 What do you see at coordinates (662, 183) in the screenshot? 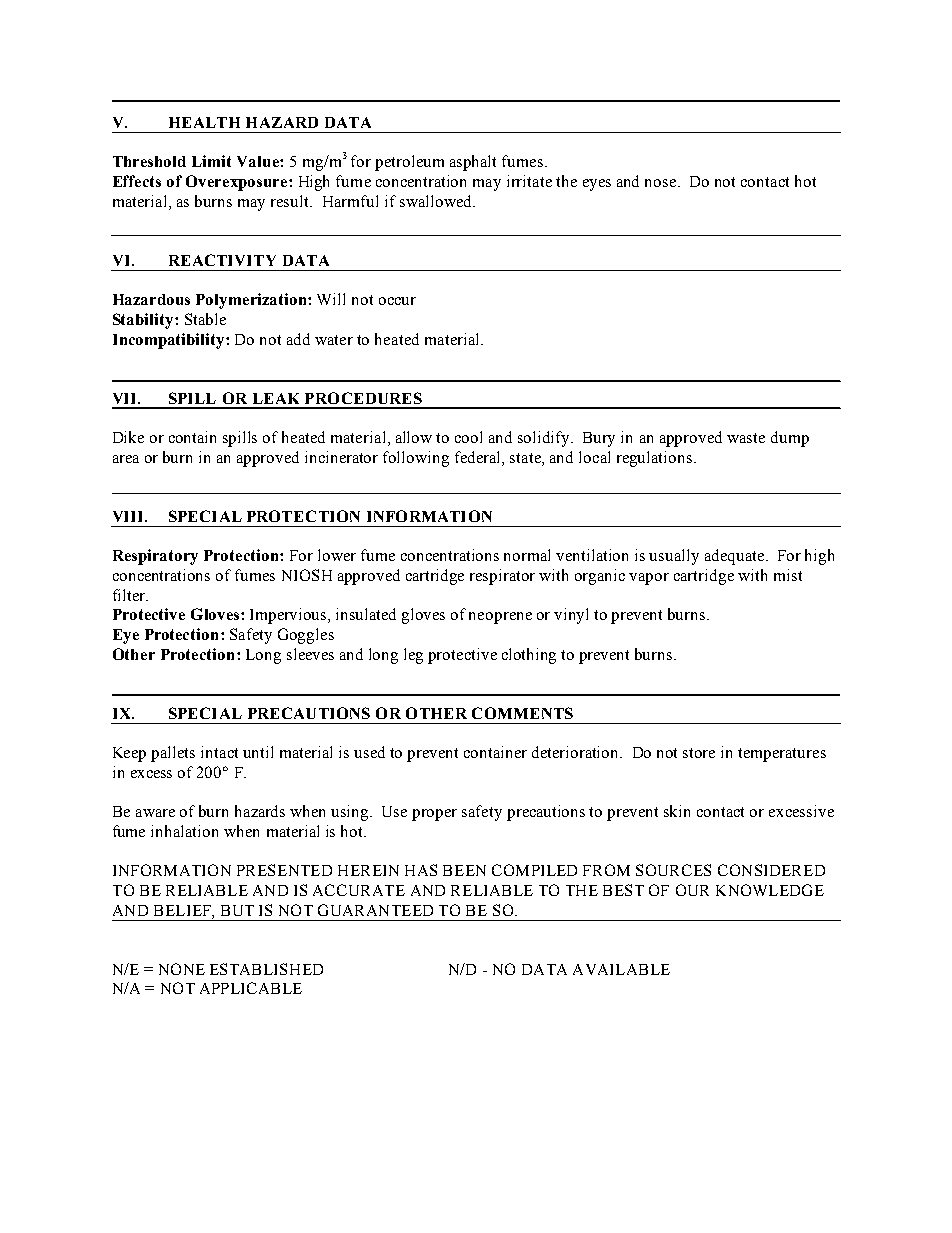
I see `nose` at bounding box center [662, 183].
